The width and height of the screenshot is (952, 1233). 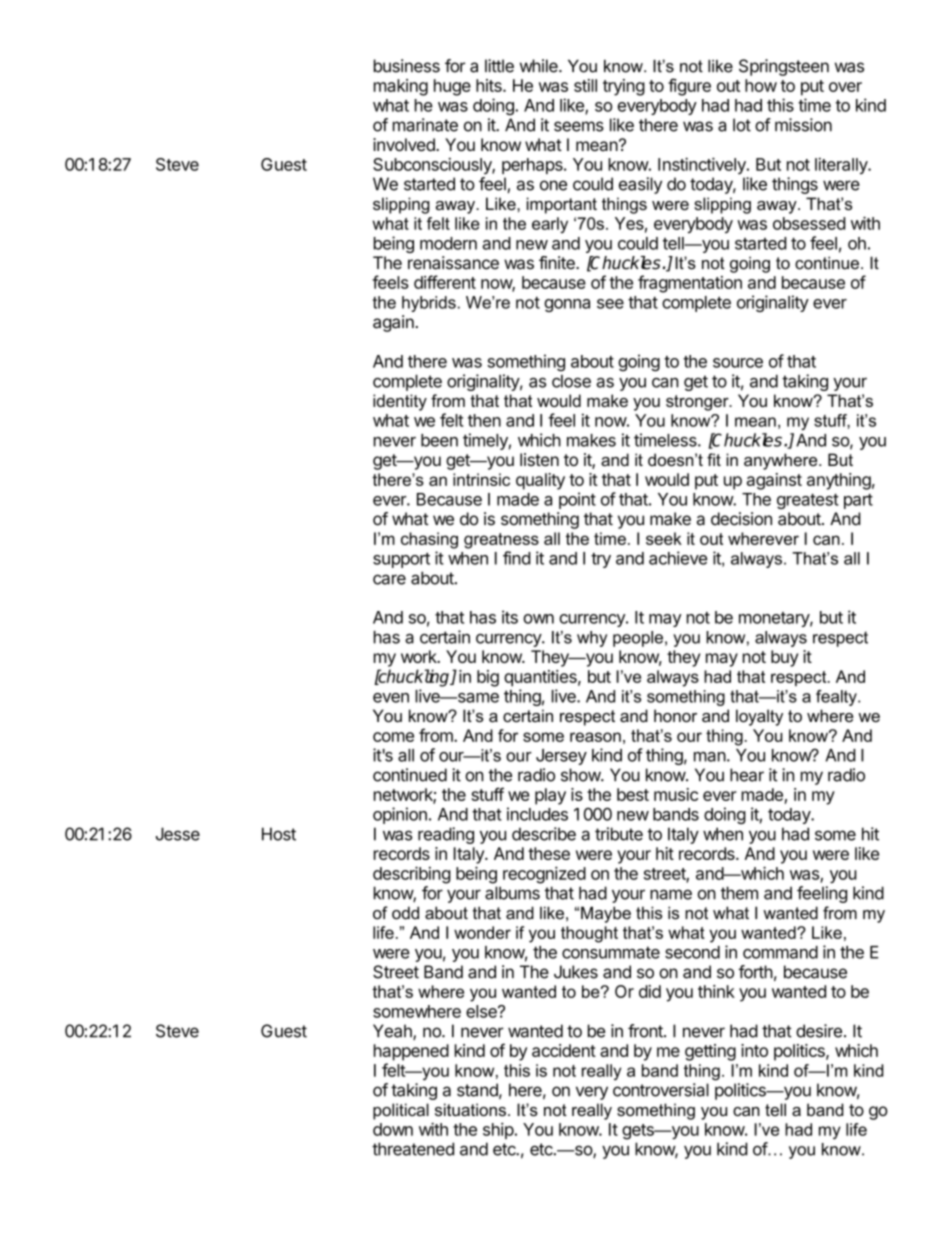 What do you see at coordinates (389, 579) in the screenshot?
I see `care` at bounding box center [389, 579].
